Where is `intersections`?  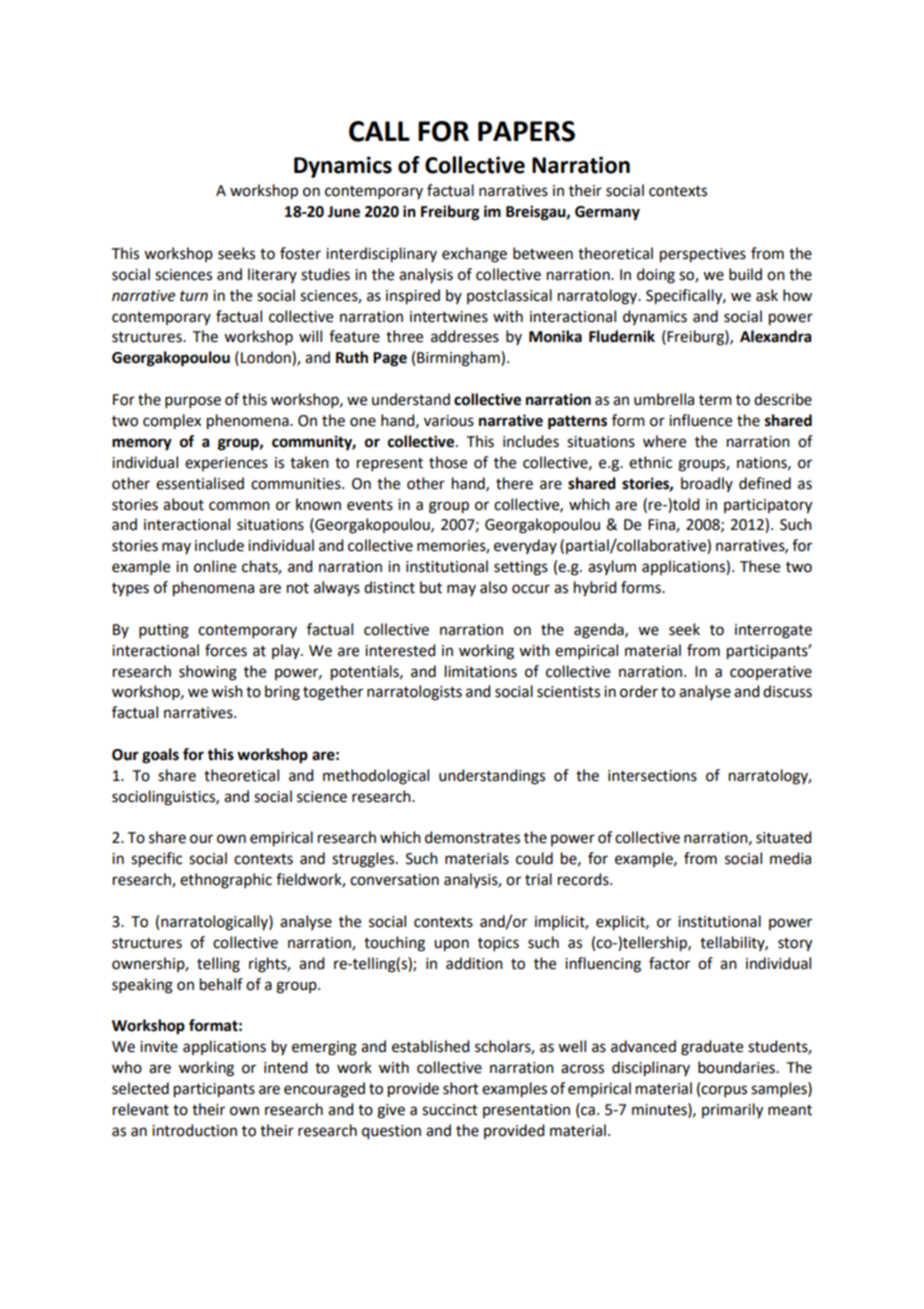 intersections is located at coordinates (652, 776).
